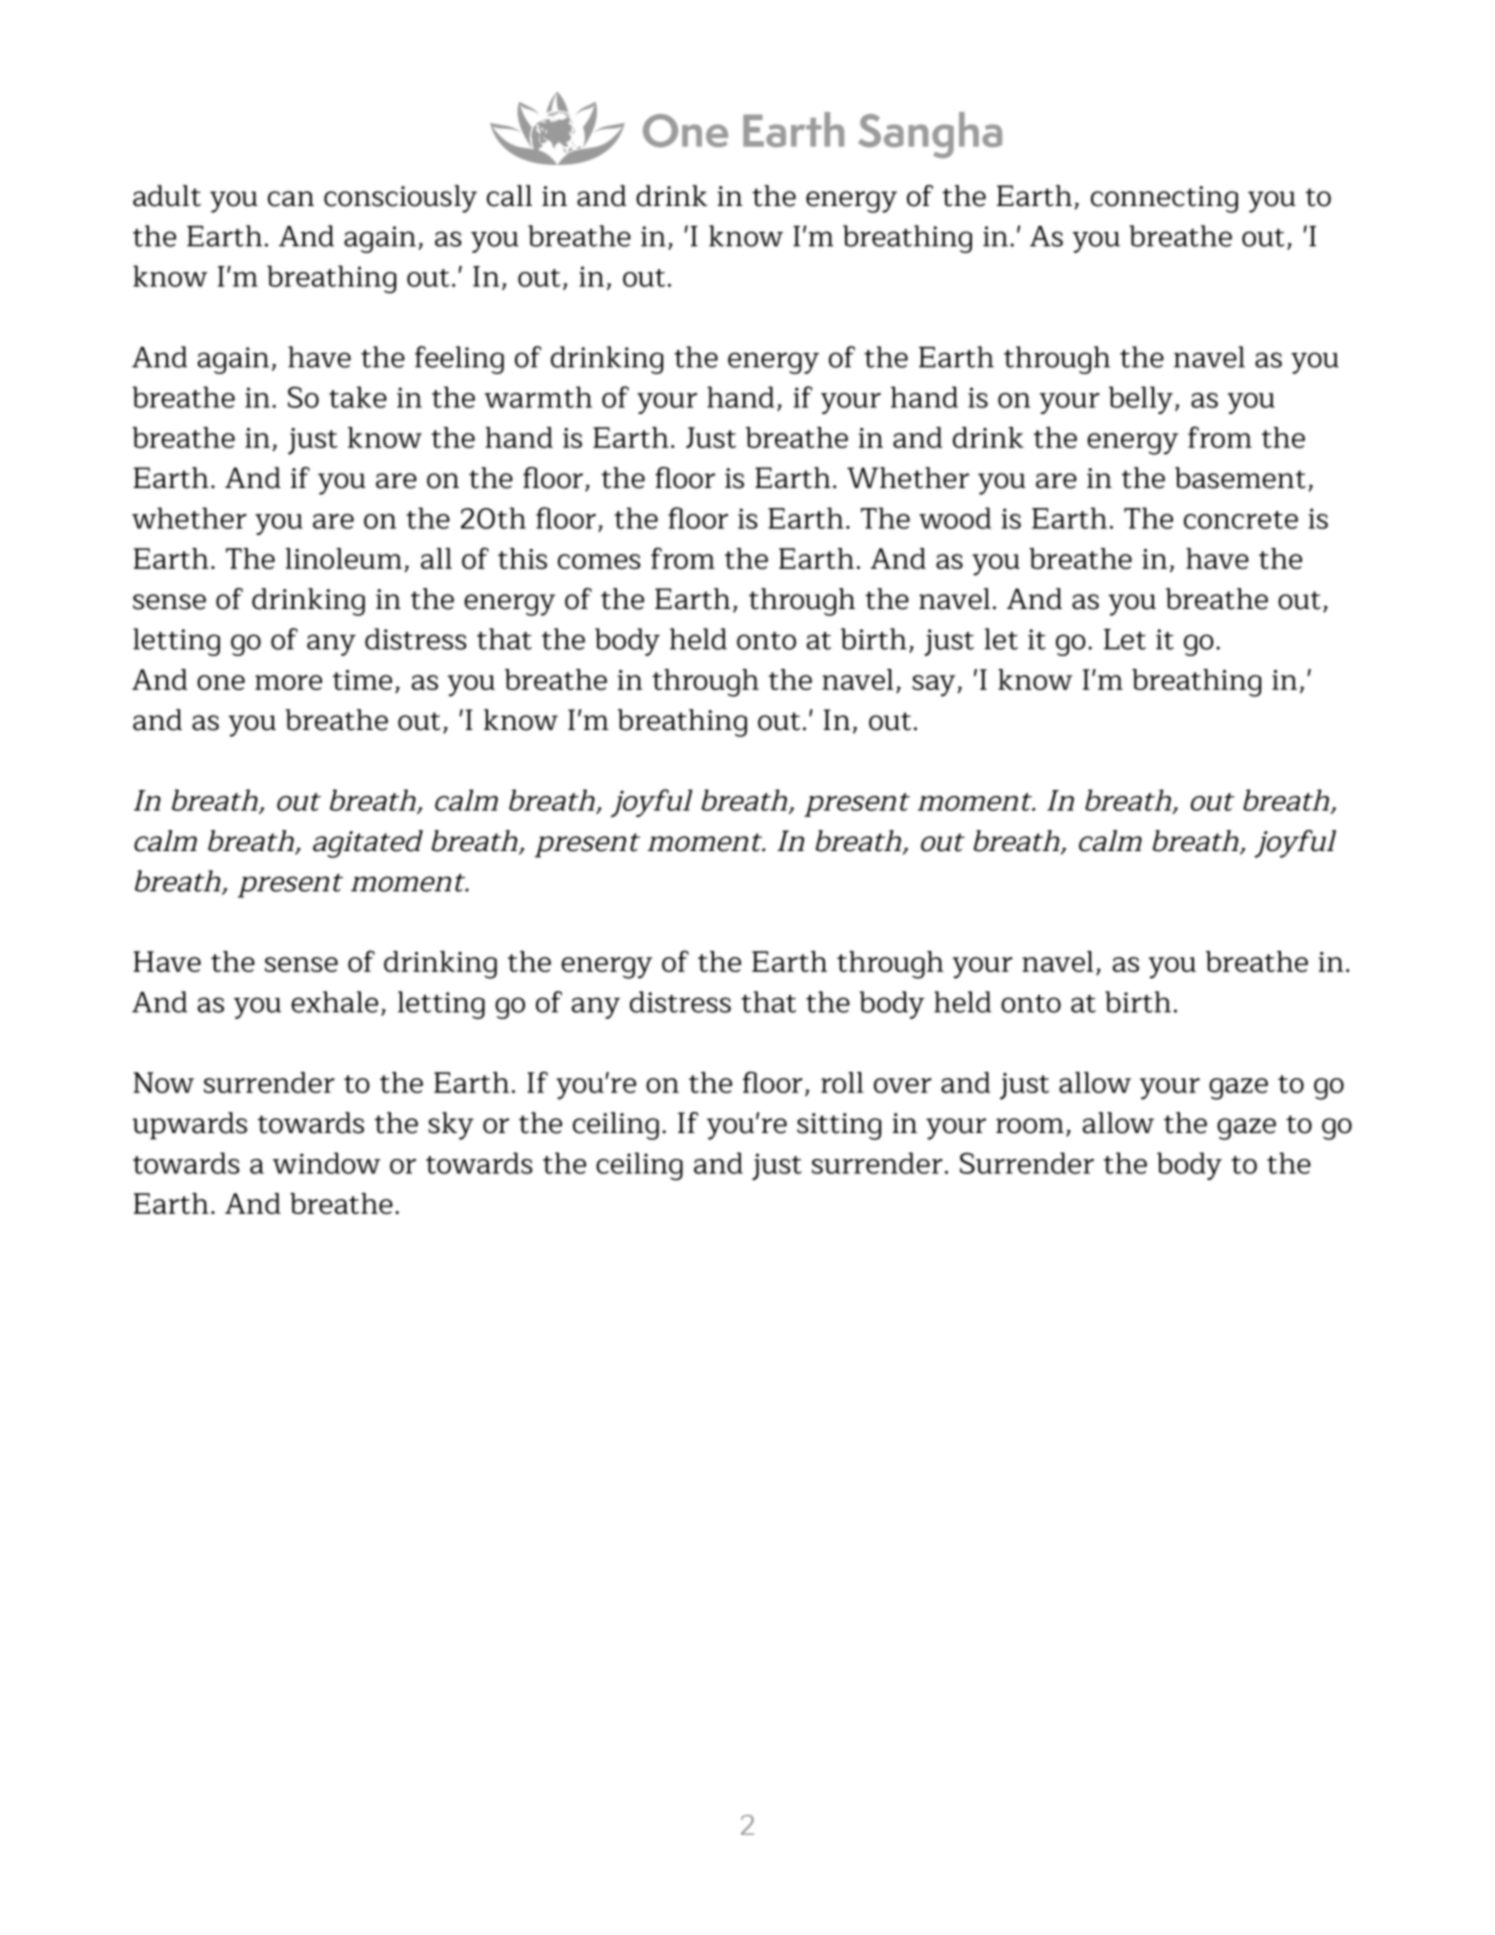 The height and width of the screenshot is (1935, 1495). I want to click on take, so click(358, 397).
